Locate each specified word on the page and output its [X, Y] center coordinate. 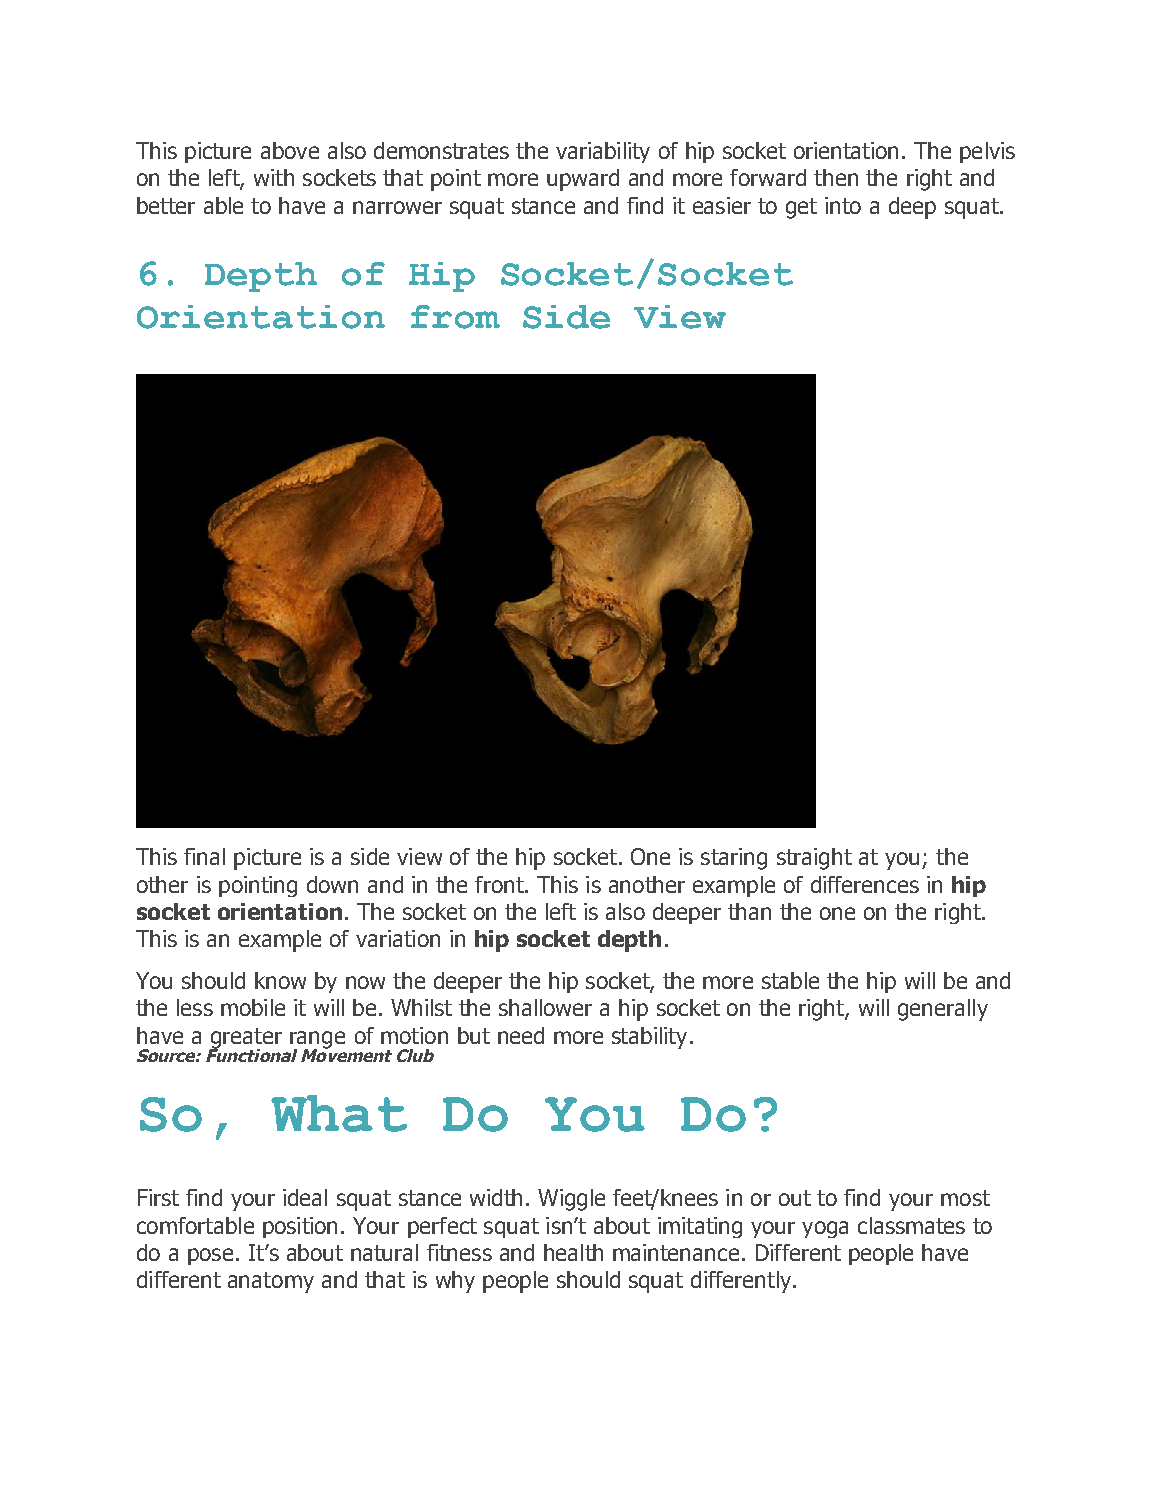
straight [814, 859]
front [500, 884]
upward [583, 180]
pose [210, 1256]
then [836, 177]
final [204, 856]
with [274, 177]
